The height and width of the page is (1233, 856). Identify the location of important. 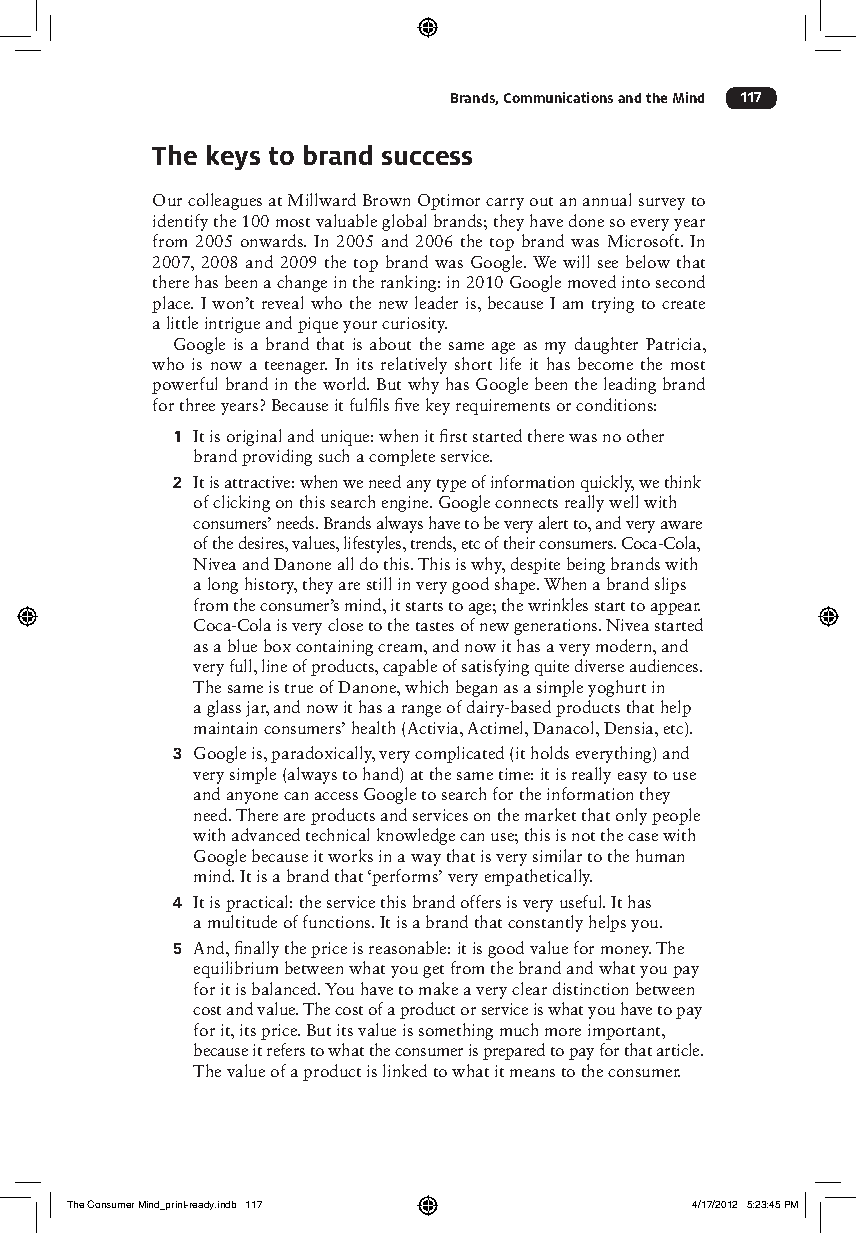
(625, 1032).
